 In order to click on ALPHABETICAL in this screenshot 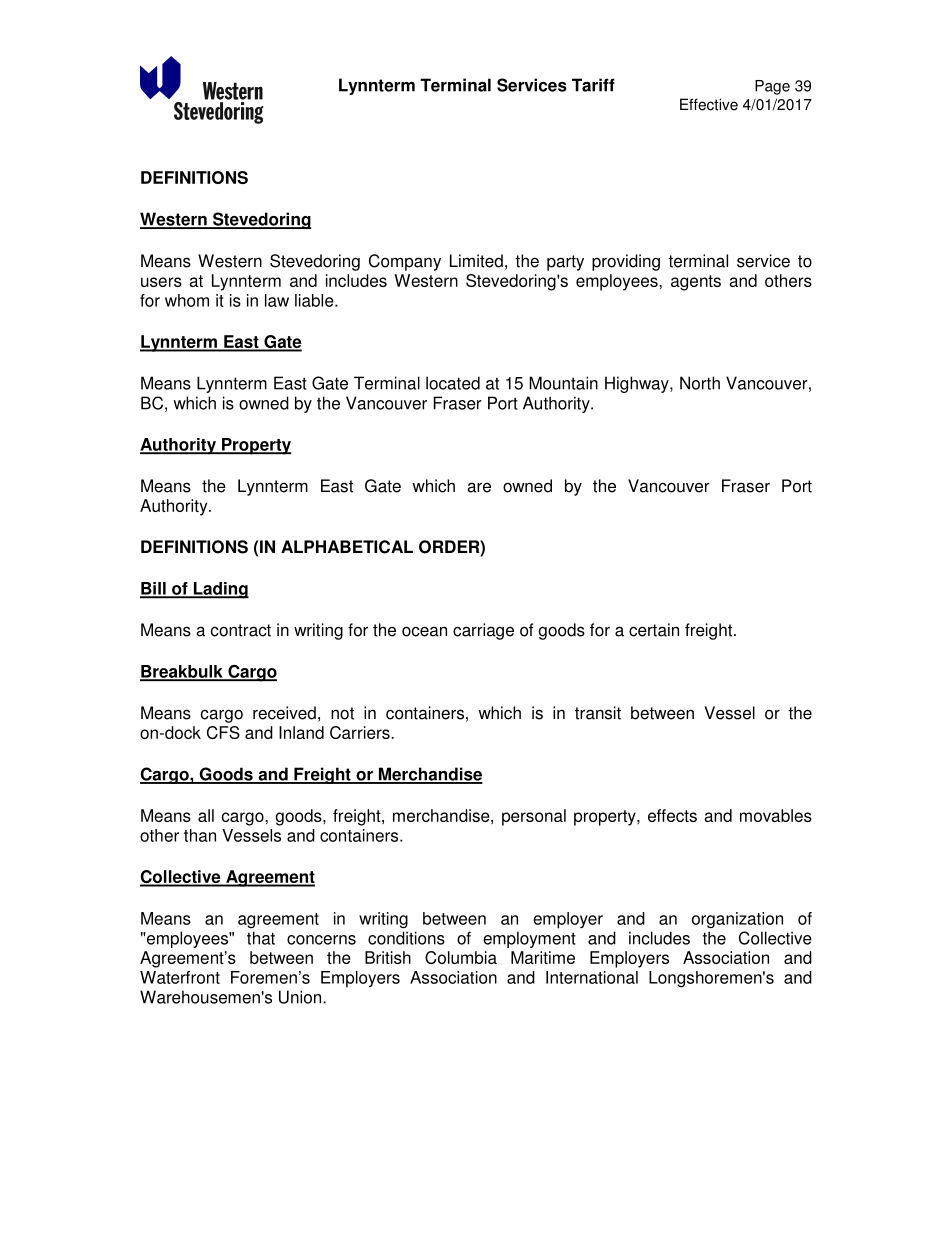, I will do `click(347, 547)`.
